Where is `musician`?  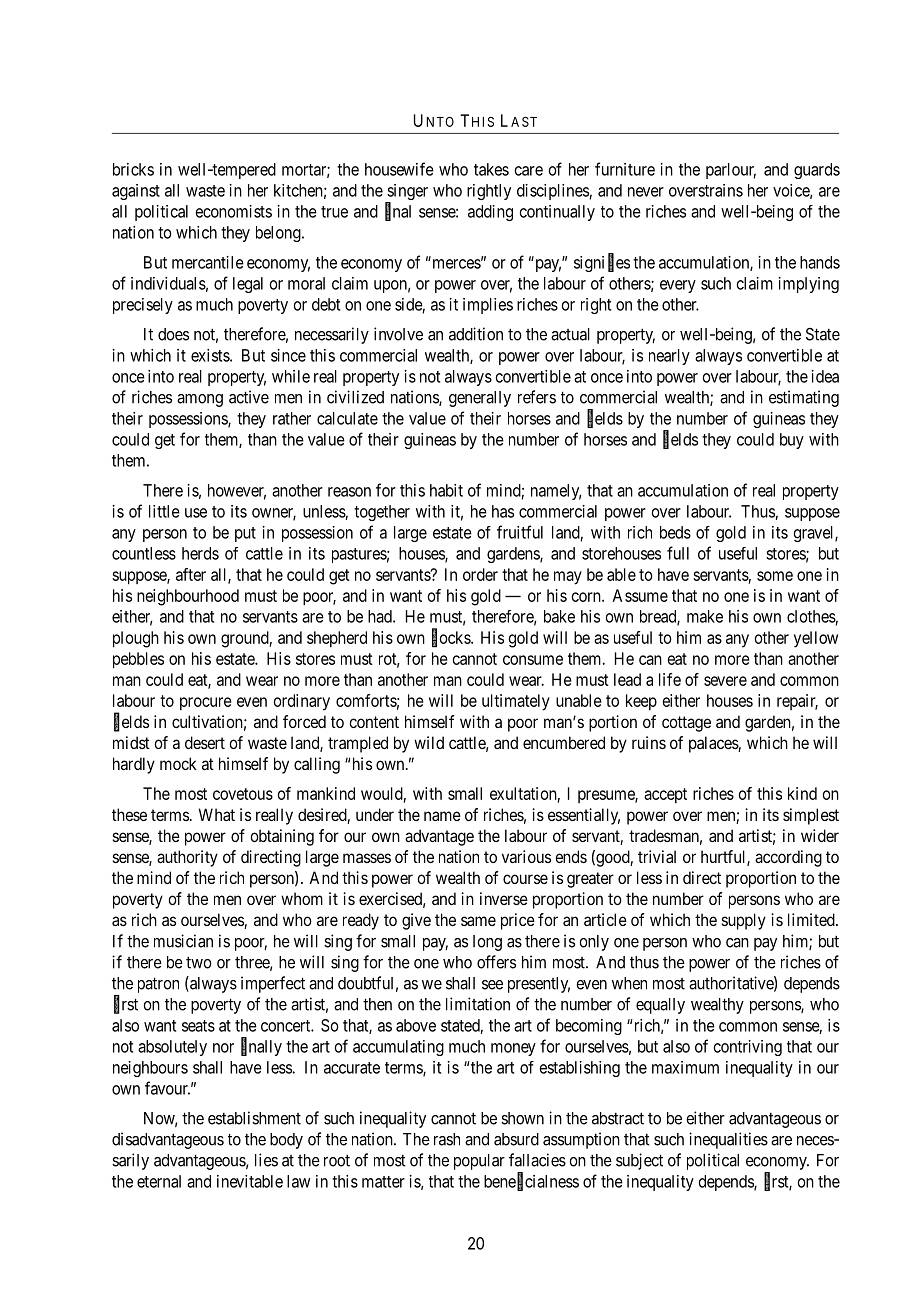 musician is located at coordinates (183, 941).
